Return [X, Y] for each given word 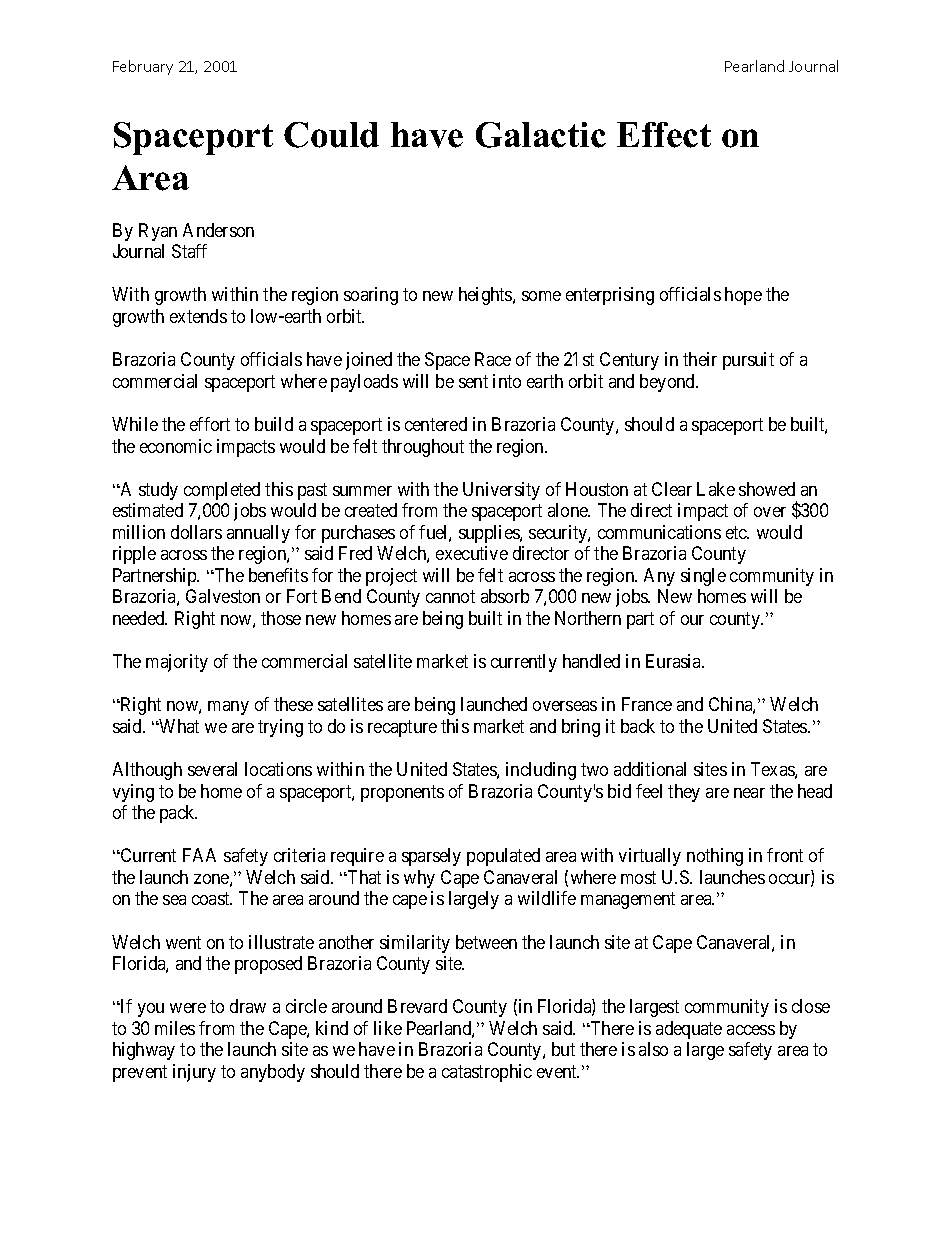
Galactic [541, 135]
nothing [715, 857]
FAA [199, 855]
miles [175, 1028]
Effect [664, 135]
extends [198, 316]
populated [503, 857]
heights [486, 296]
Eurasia [675, 661]
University [501, 491]
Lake [716, 489]
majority [177, 663]
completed [222, 491]
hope [743, 296]
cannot [450, 596]
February [143, 67]
